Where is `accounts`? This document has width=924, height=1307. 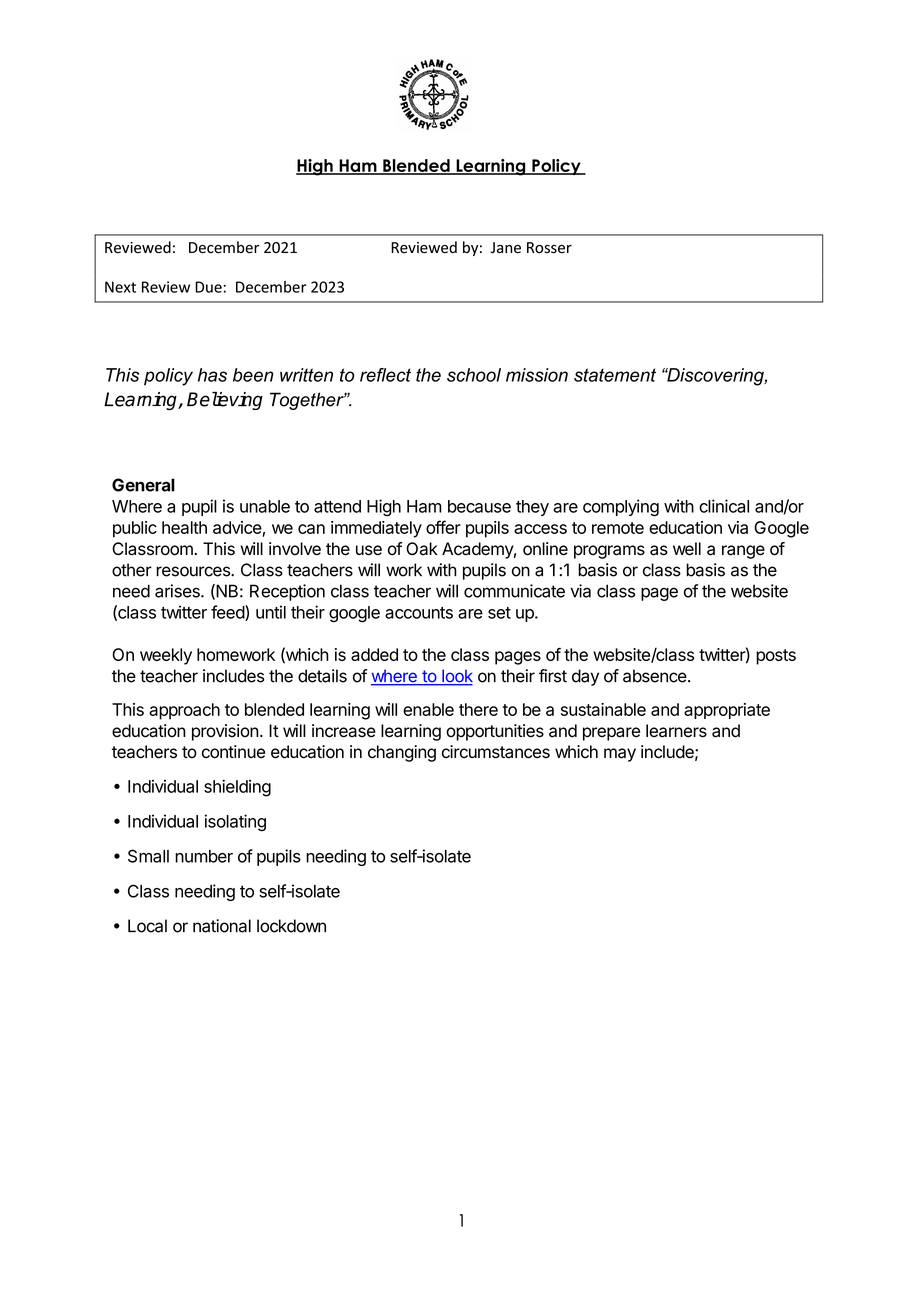 accounts is located at coordinates (419, 613).
